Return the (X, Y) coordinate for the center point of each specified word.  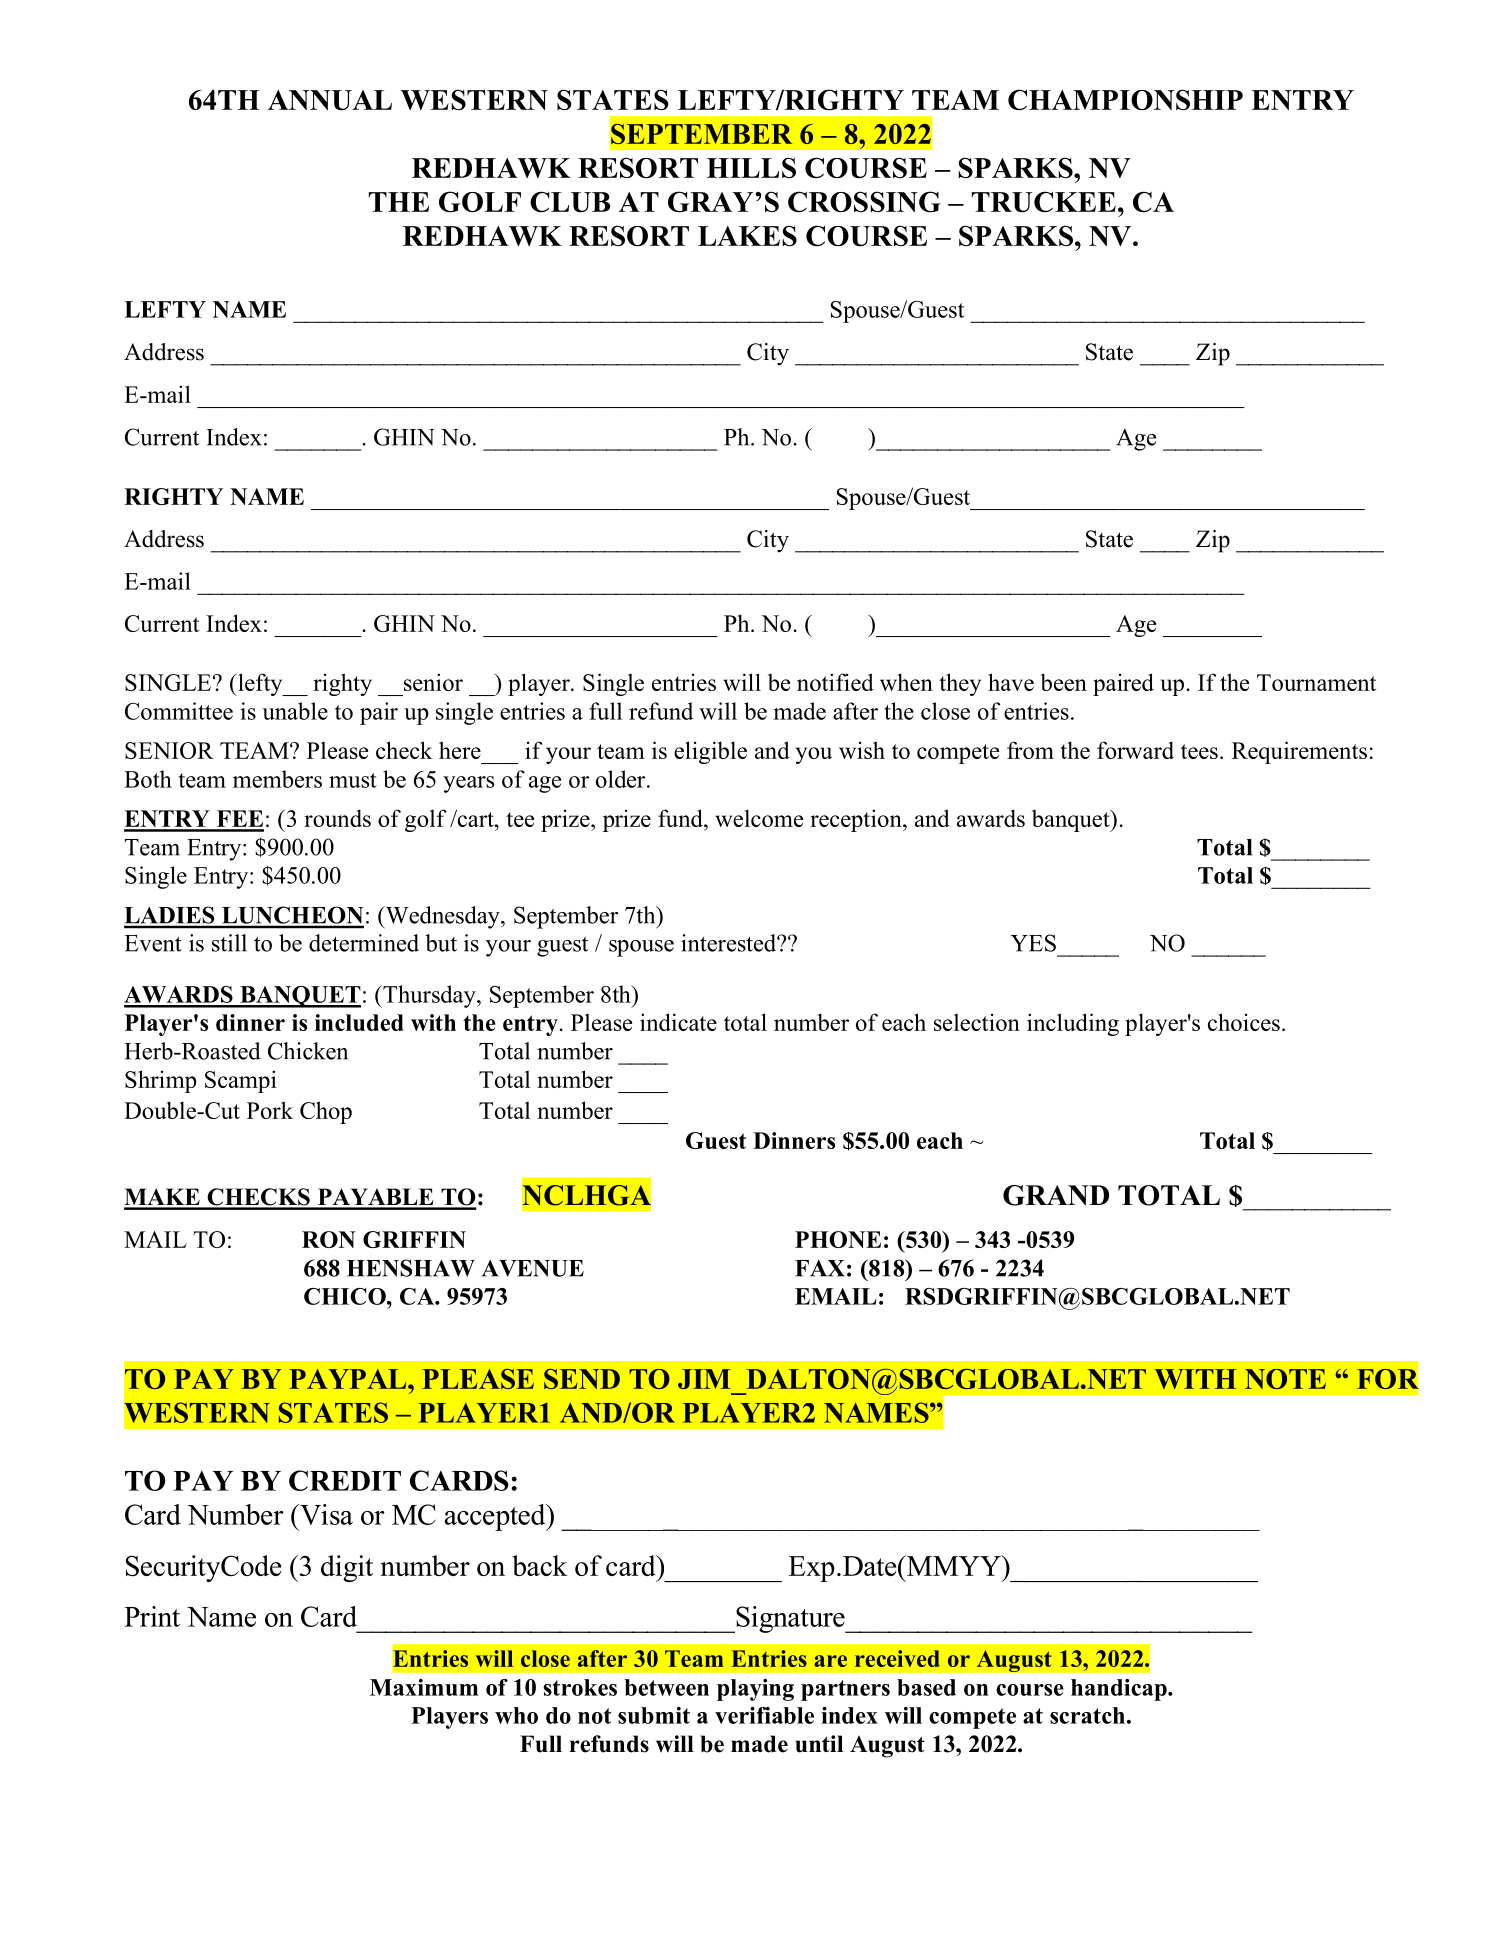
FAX (820, 1268)
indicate (678, 1022)
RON (329, 1239)
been (1064, 682)
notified (835, 682)
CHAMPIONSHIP (1125, 100)
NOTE (1285, 1379)
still (229, 943)
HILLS (751, 168)
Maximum (424, 1687)
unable (295, 711)
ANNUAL (330, 100)
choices (1244, 1022)
